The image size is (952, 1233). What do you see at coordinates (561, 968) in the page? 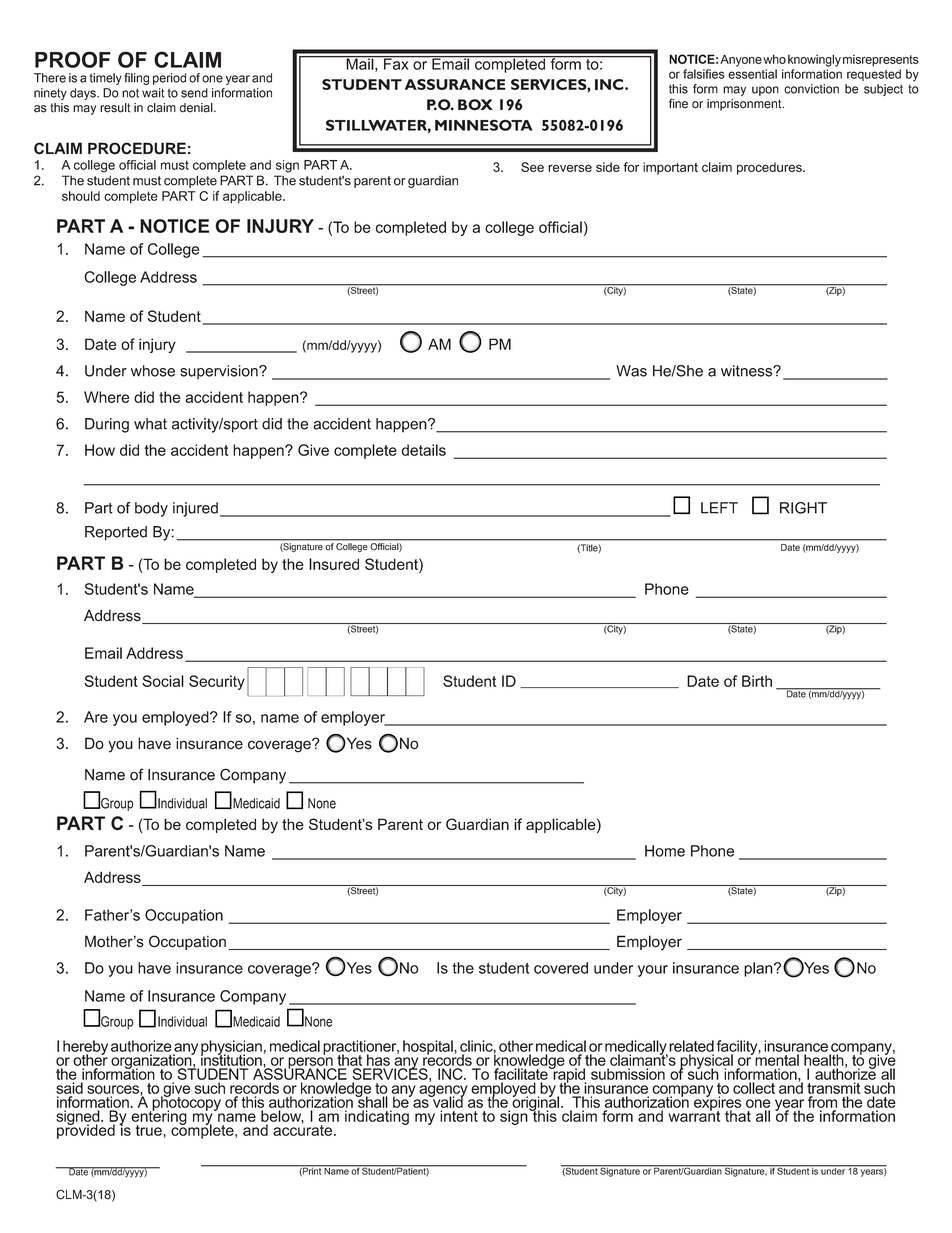
I see `covered` at bounding box center [561, 968].
